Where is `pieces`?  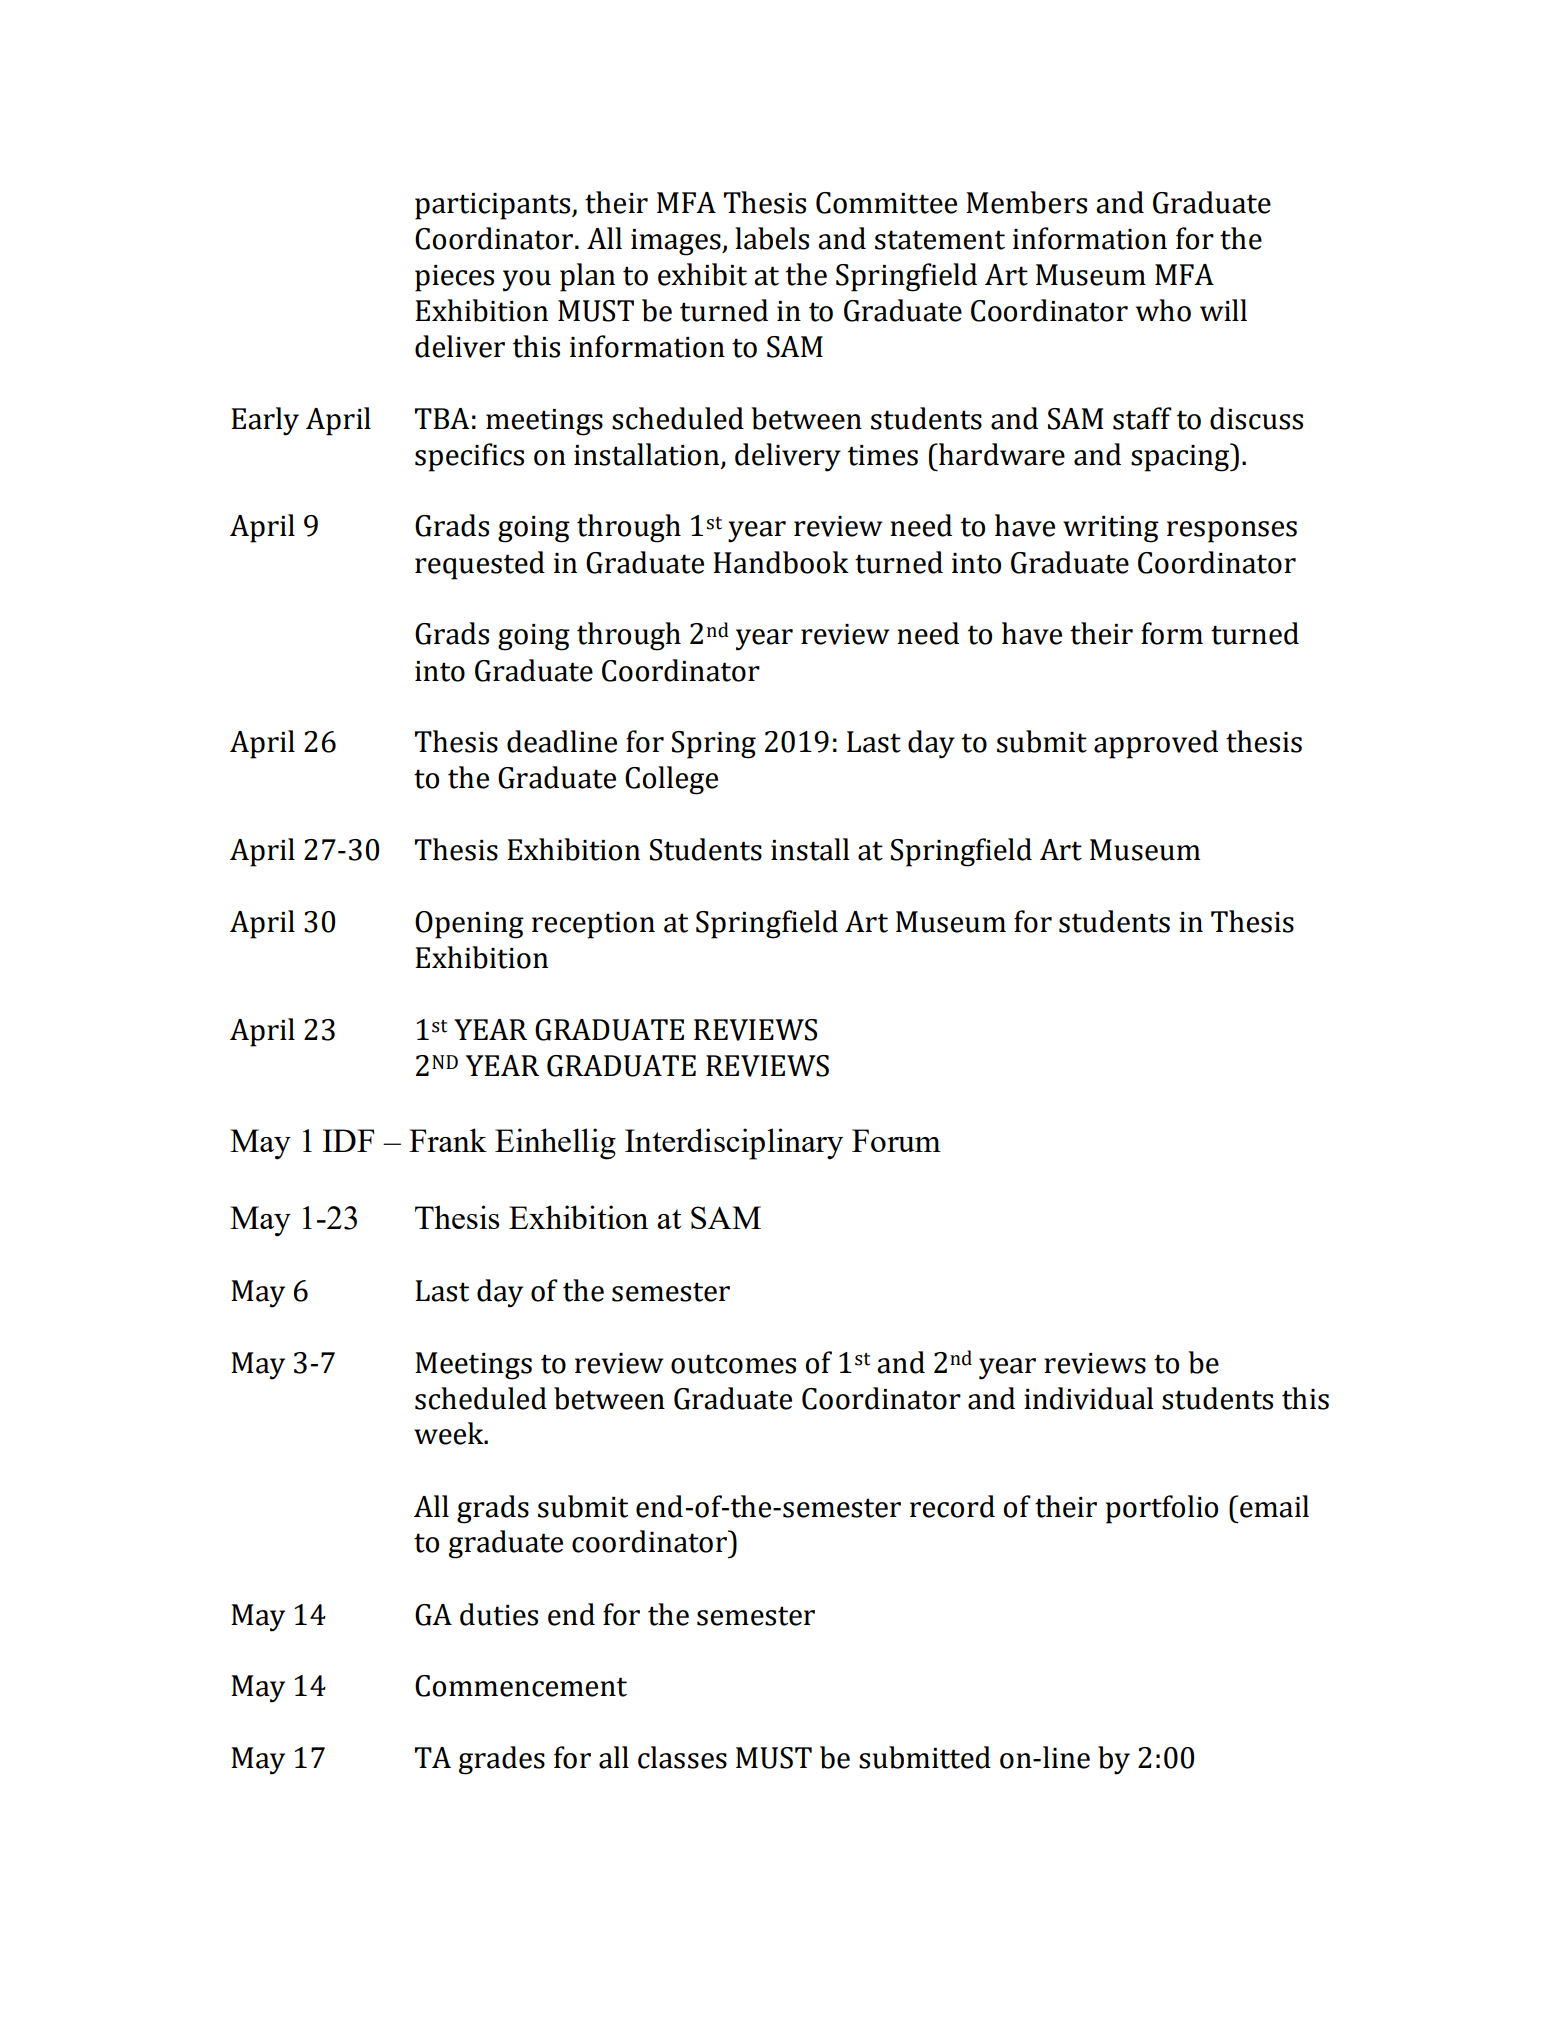 pieces is located at coordinates (454, 278).
